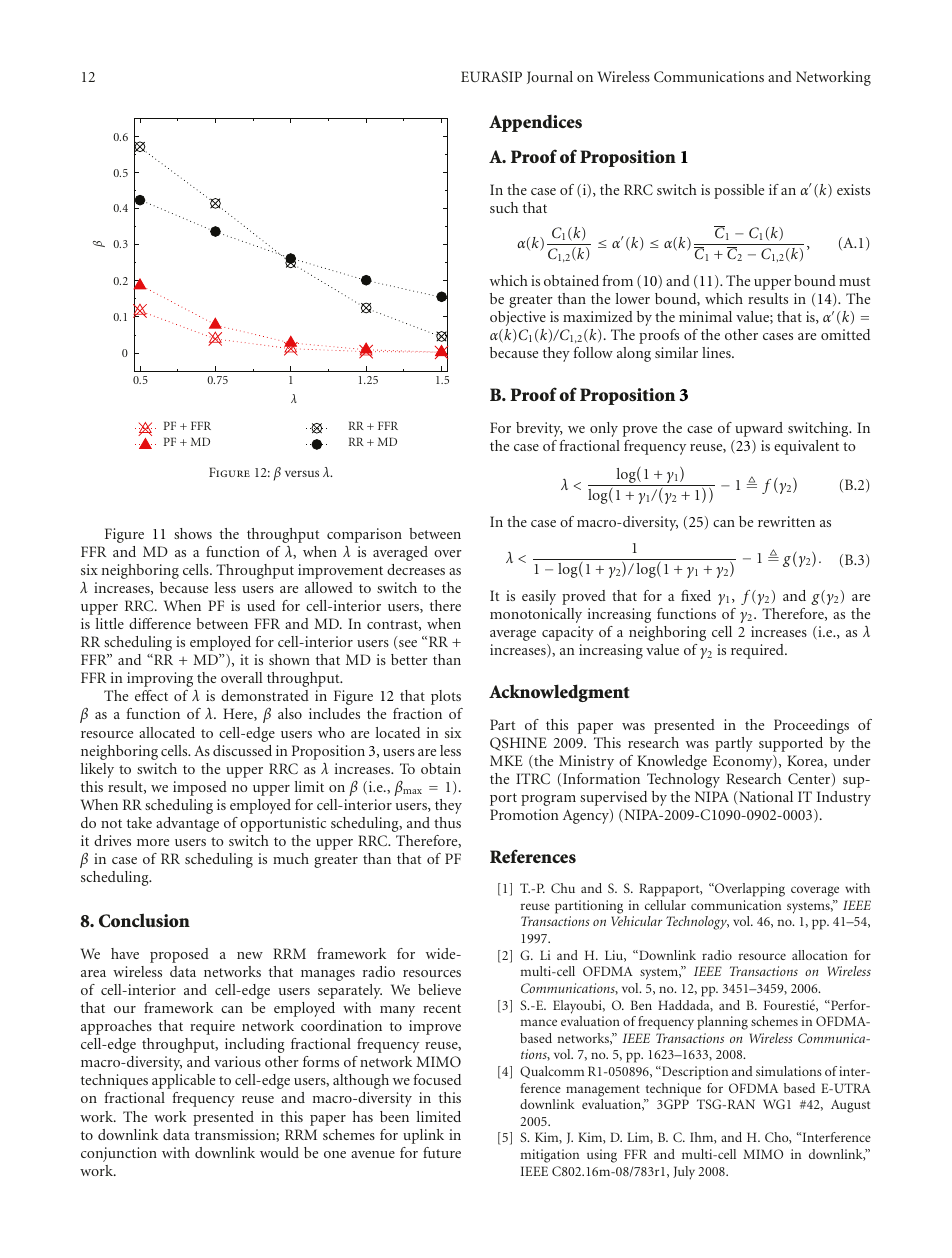 Image resolution: width=952 pixels, height=1258 pixels. What do you see at coordinates (536, 615) in the screenshot?
I see `monotonically` at bounding box center [536, 615].
